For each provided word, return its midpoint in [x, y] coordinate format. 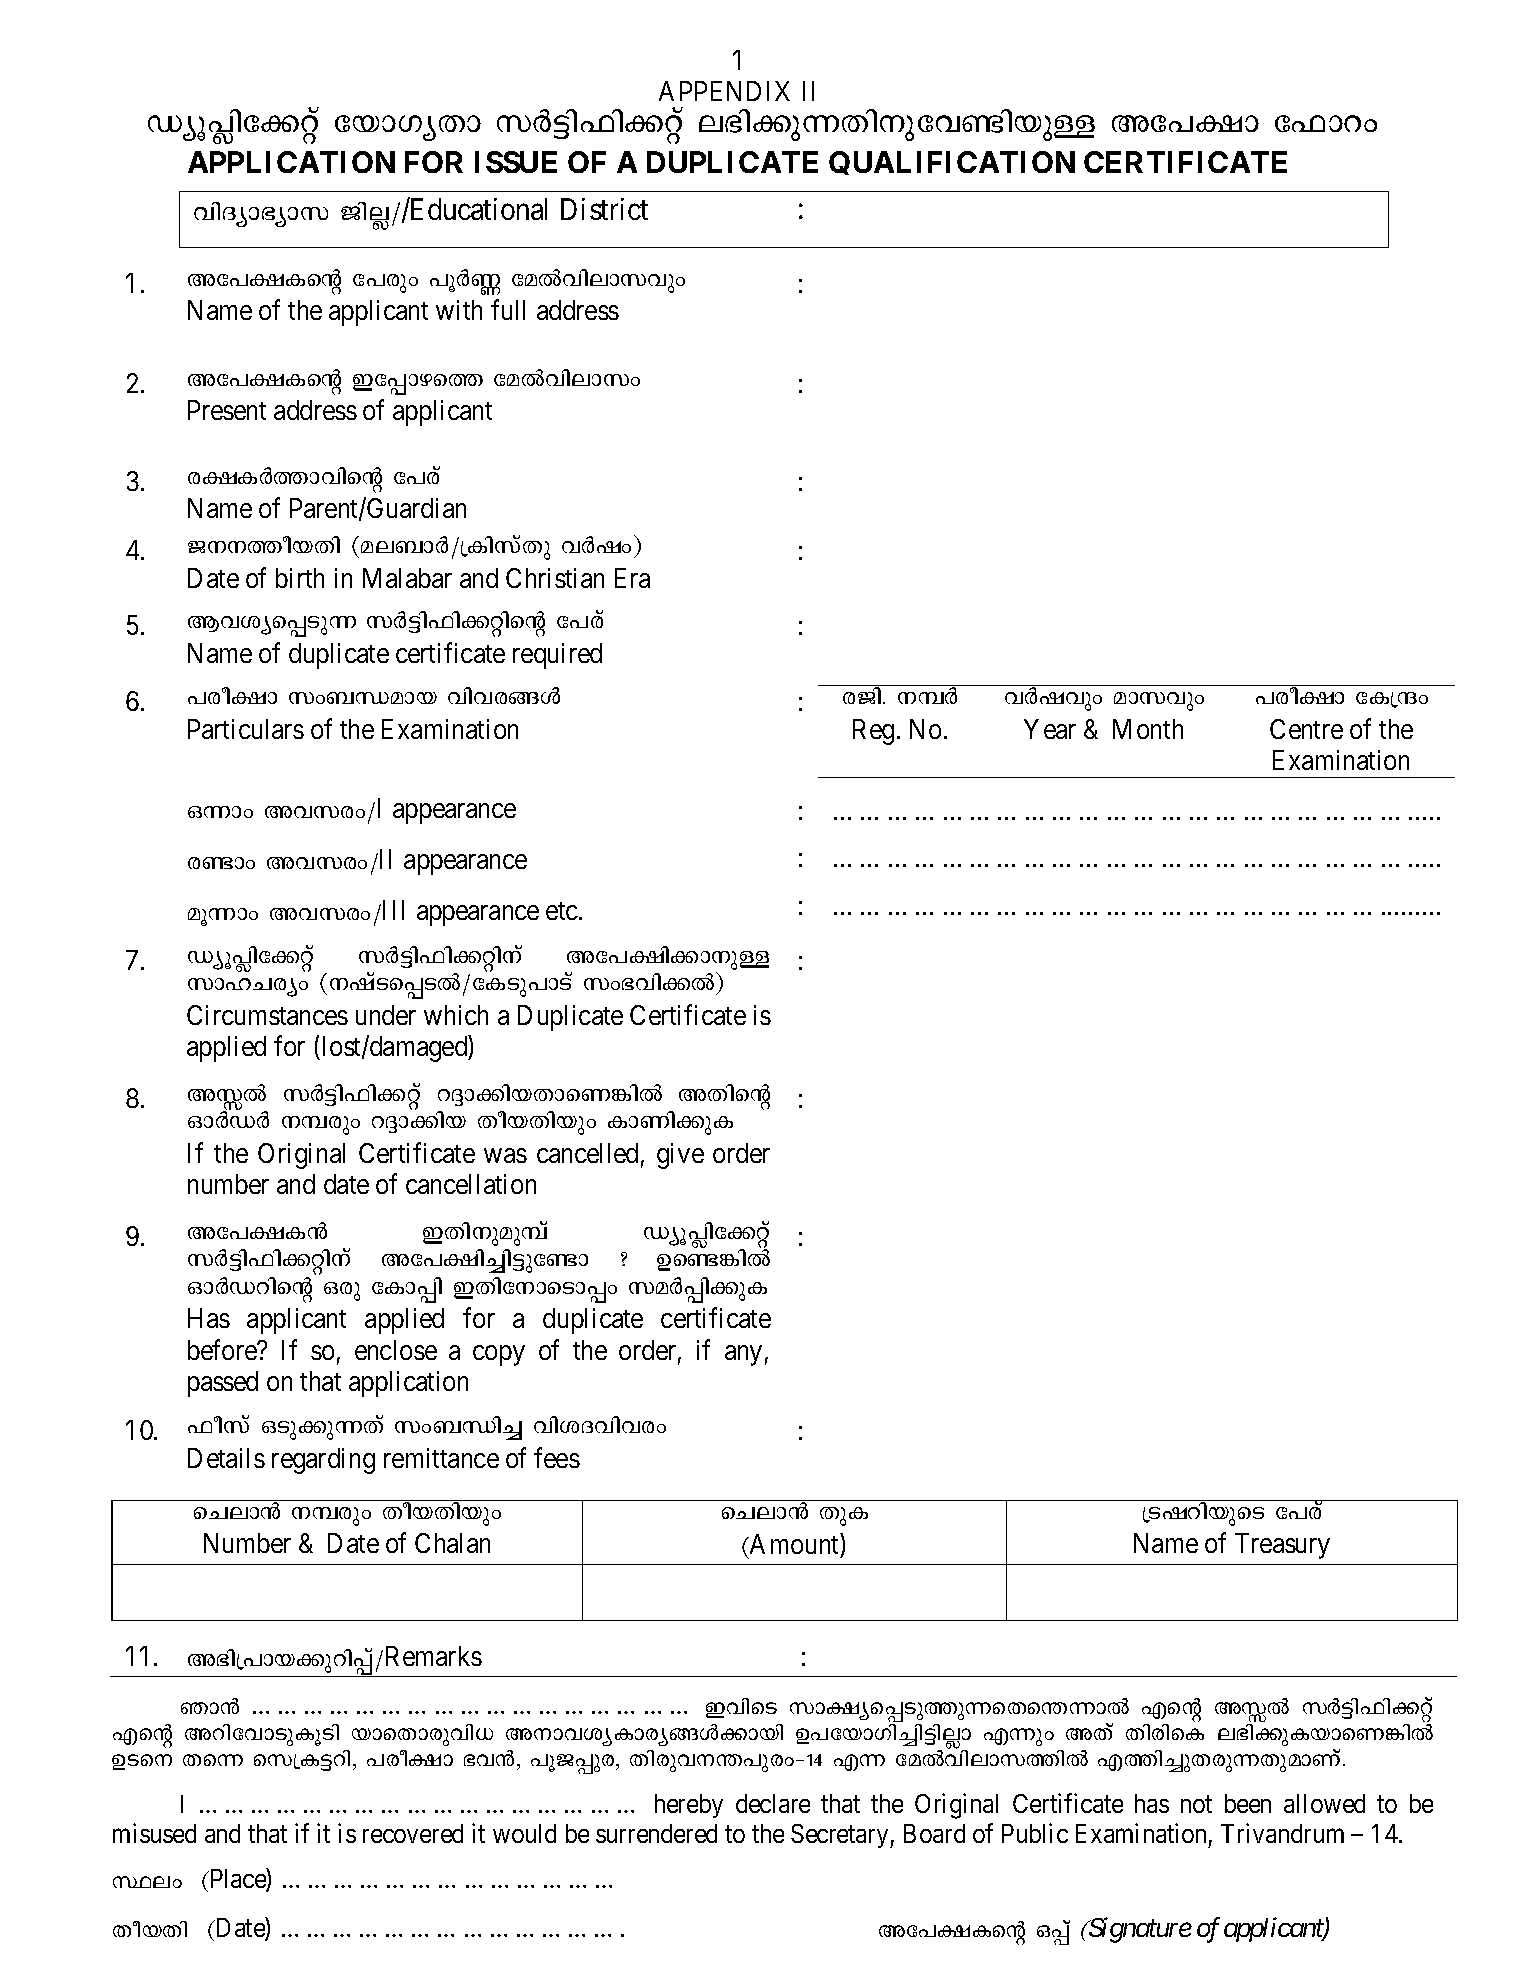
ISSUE [516, 162]
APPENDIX [724, 91]
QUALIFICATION [952, 163]
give [680, 1156]
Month [1148, 729]
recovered [413, 1833]
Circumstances [267, 1015]
